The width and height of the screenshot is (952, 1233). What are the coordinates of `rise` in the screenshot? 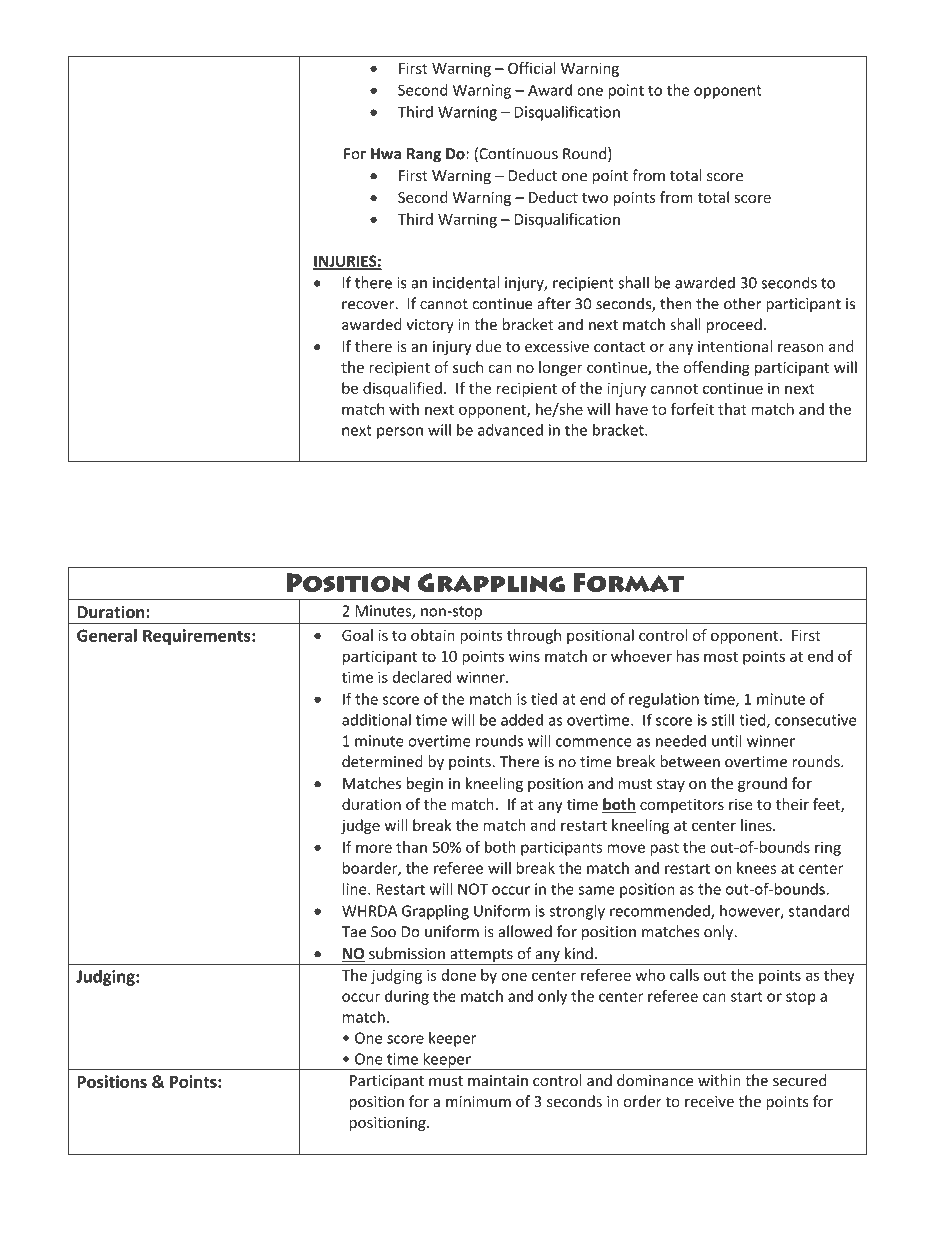 It's located at (741, 804).
